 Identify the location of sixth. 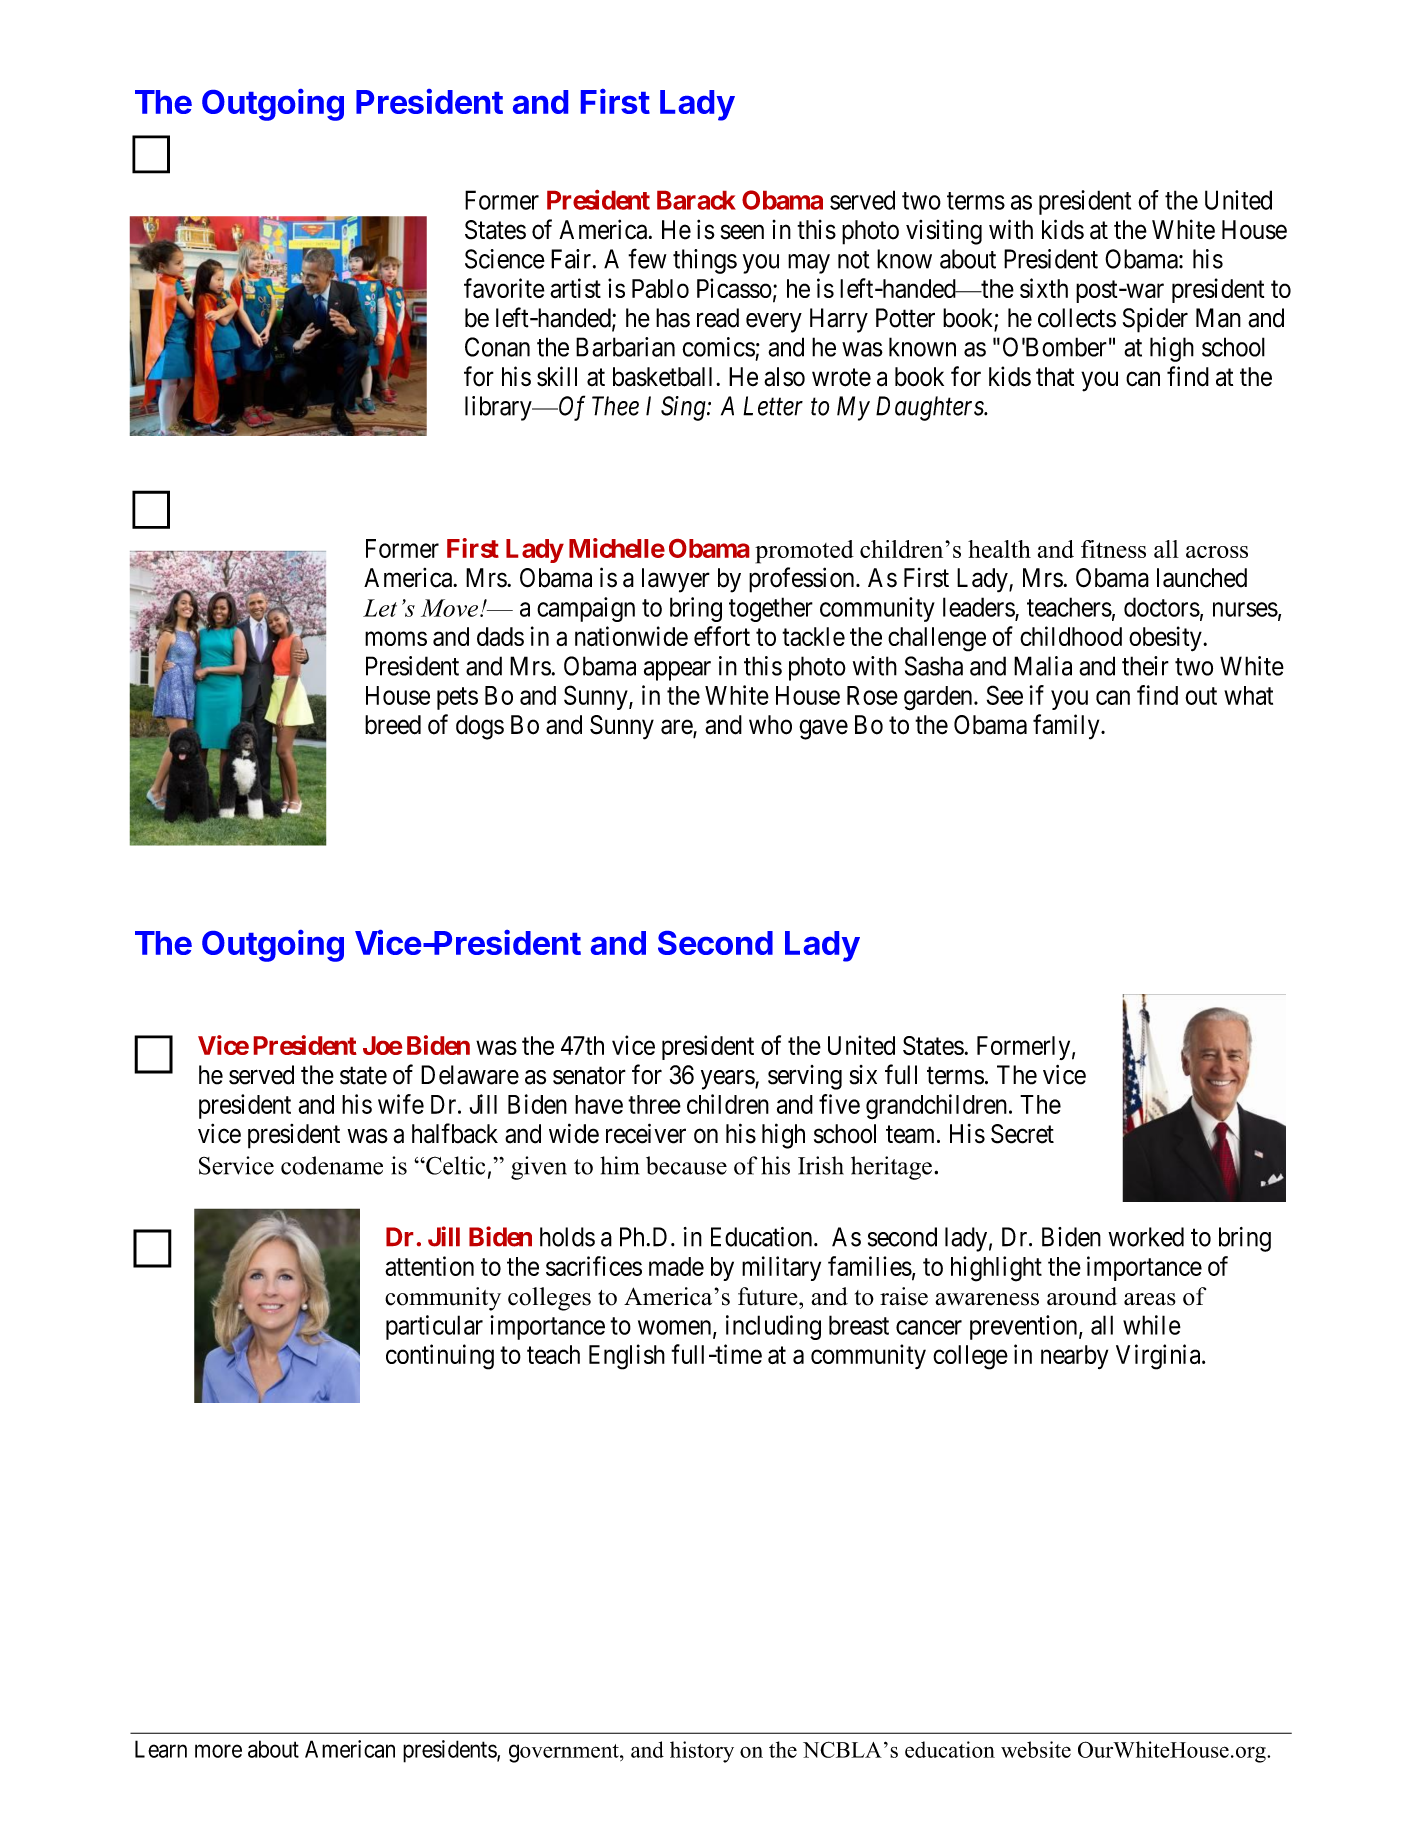
(1044, 288).
